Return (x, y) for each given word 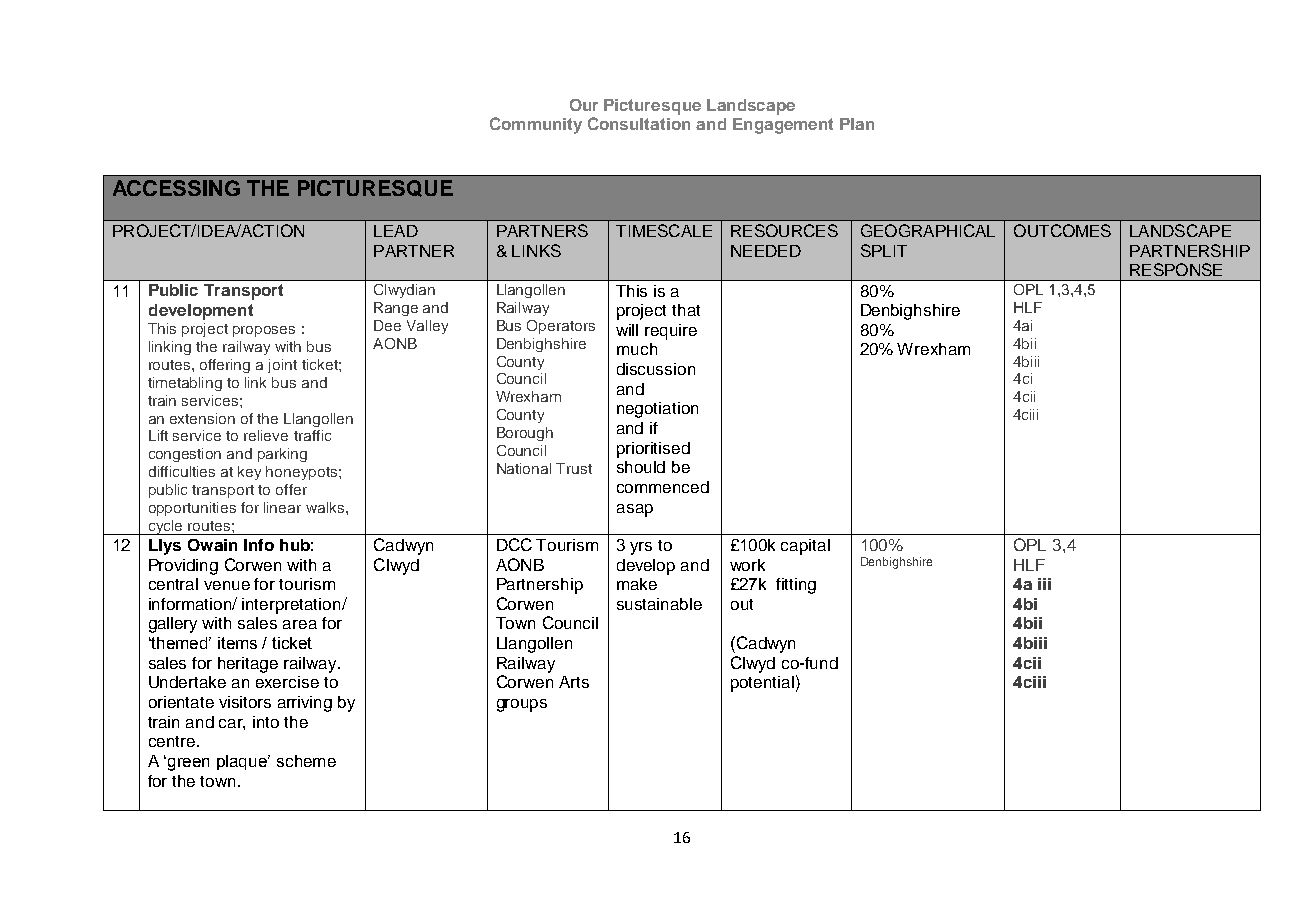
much (637, 349)
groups (522, 705)
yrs (641, 548)
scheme (306, 761)
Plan (857, 124)
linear (282, 507)
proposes (264, 331)
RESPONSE (1176, 269)
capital (805, 547)
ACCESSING (176, 188)
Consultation (639, 123)
